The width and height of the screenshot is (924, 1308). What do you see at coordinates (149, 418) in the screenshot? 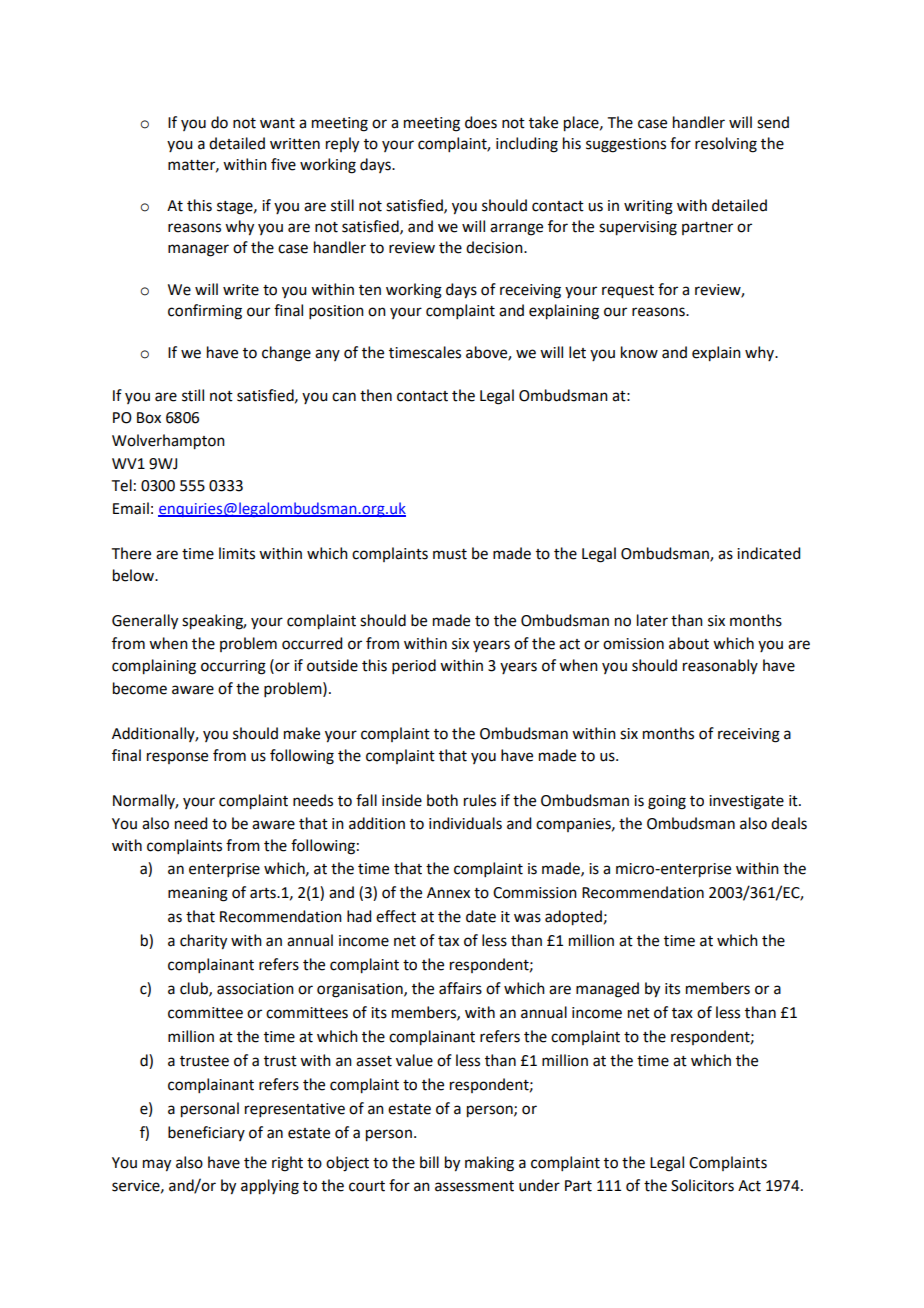
I see `Box` at bounding box center [149, 418].
